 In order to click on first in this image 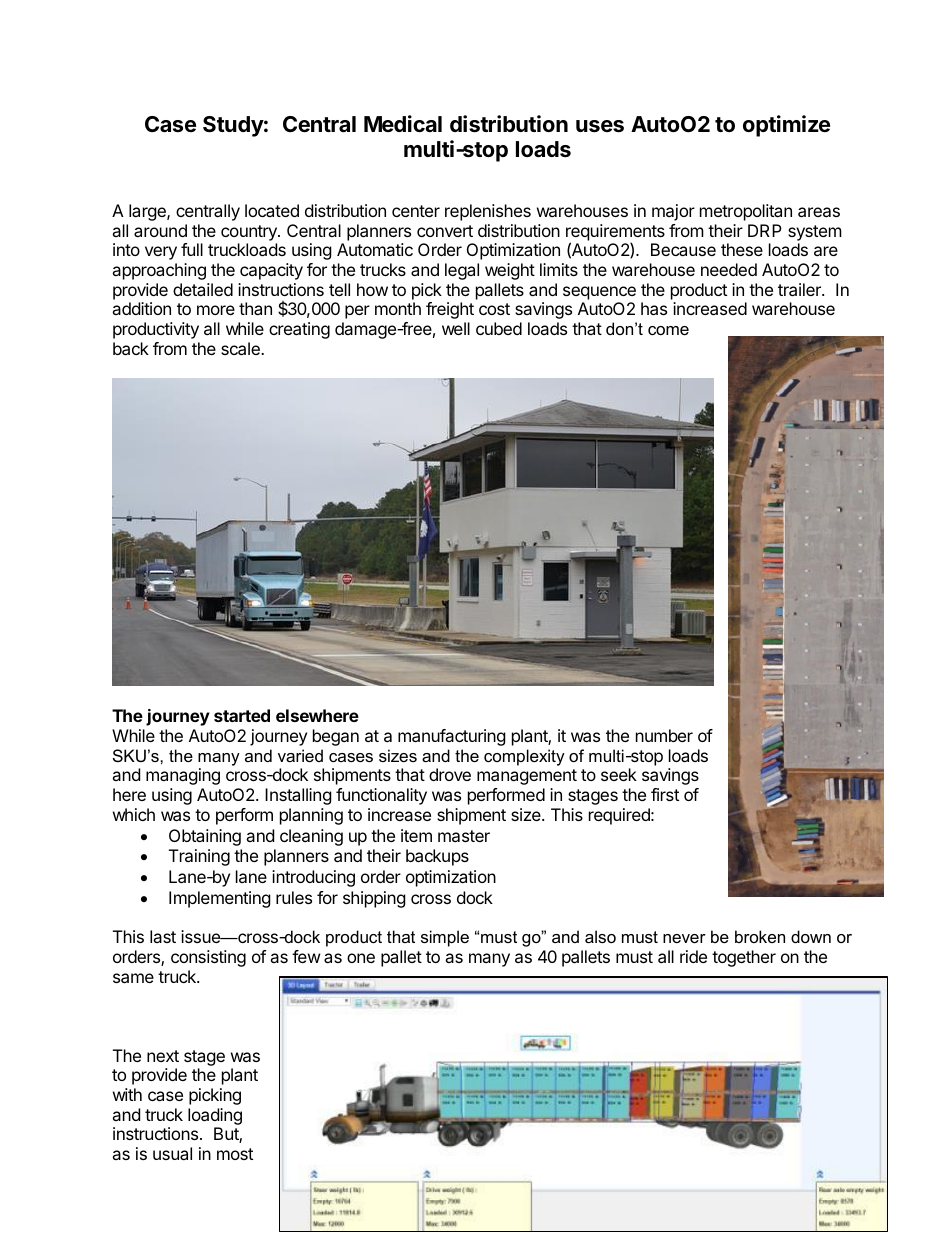, I will do `click(665, 794)`.
